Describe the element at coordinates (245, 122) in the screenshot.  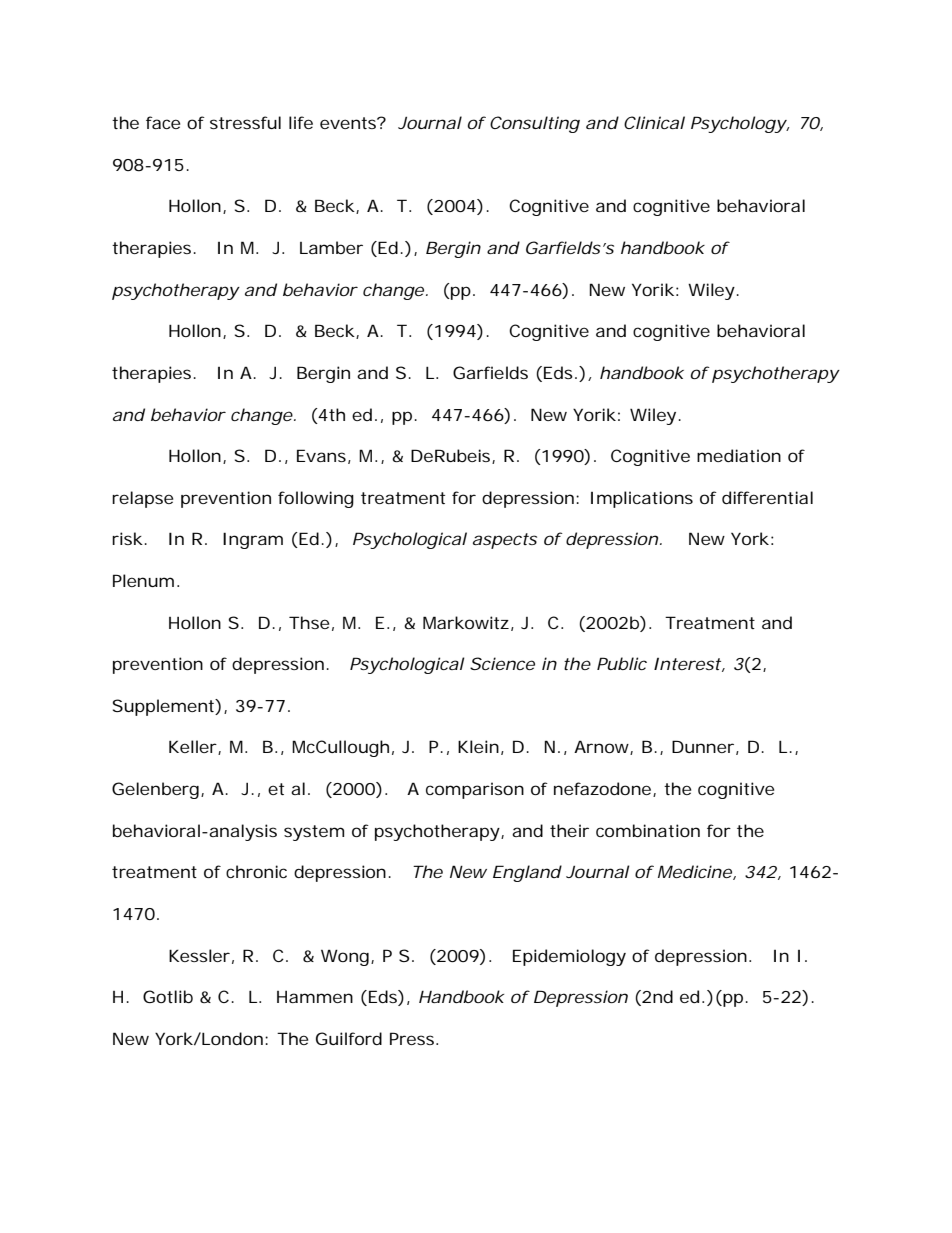
I see `stressful` at that location.
